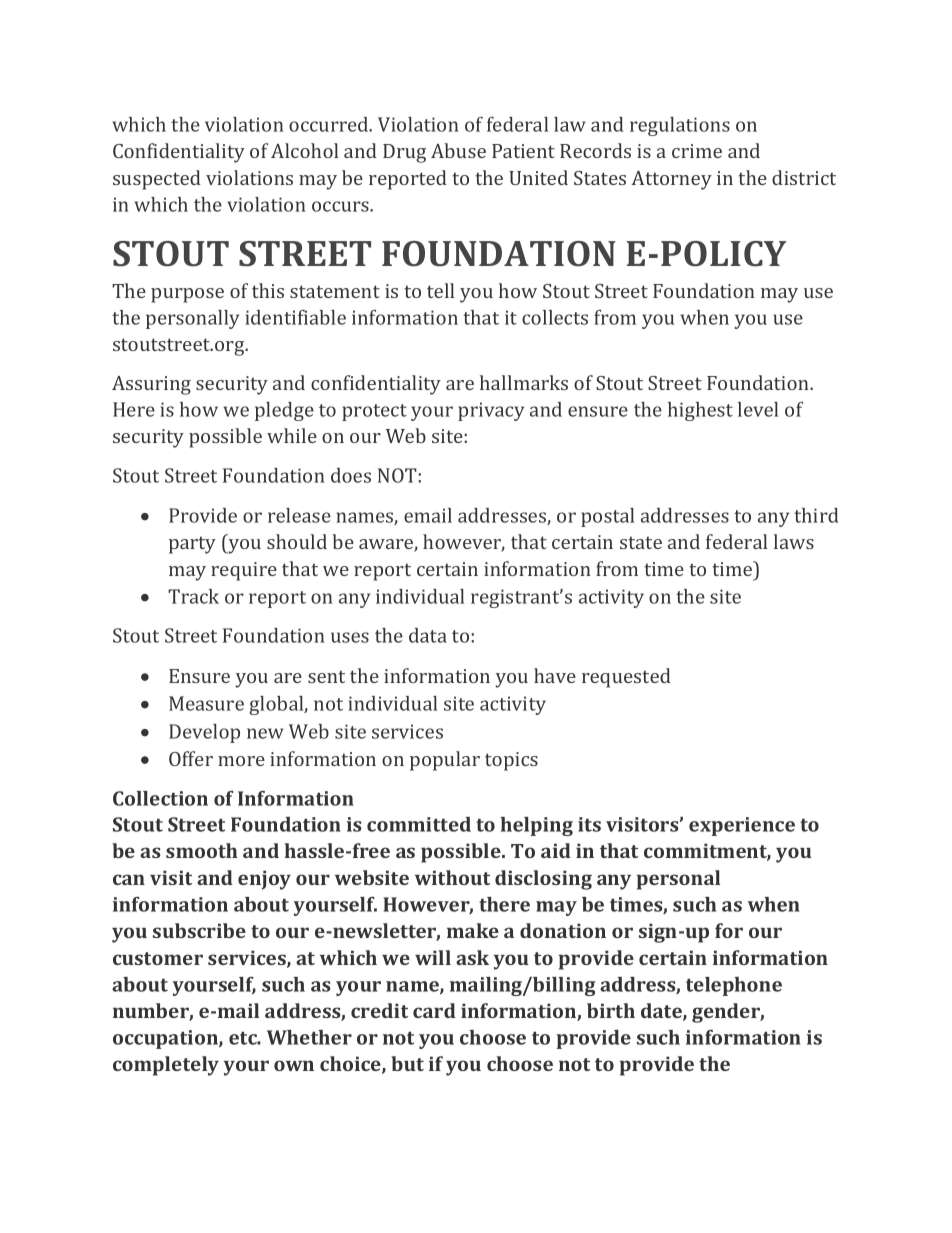  I want to click on level, so click(758, 409).
